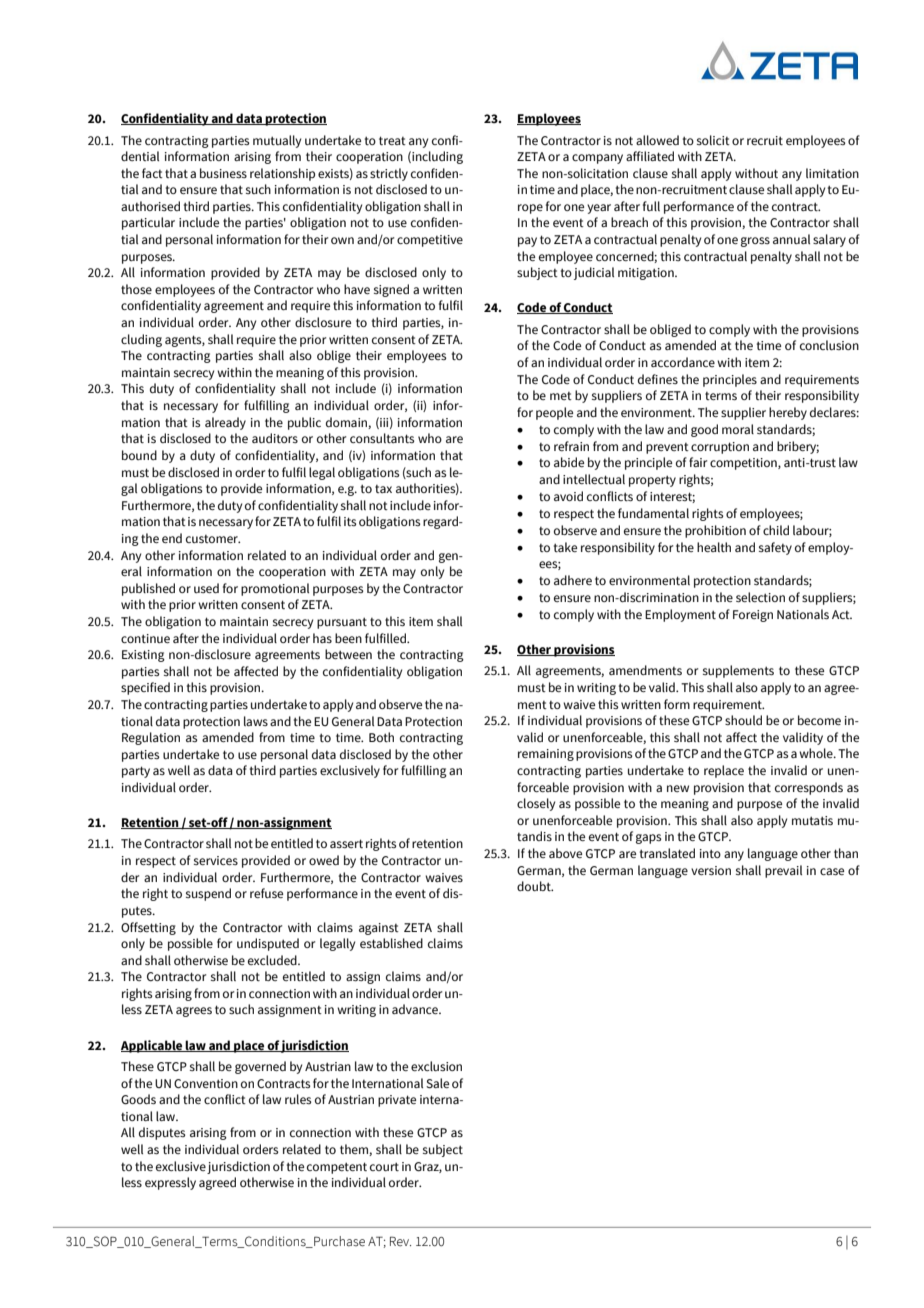  I want to click on Convention, so click(206, 1084).
